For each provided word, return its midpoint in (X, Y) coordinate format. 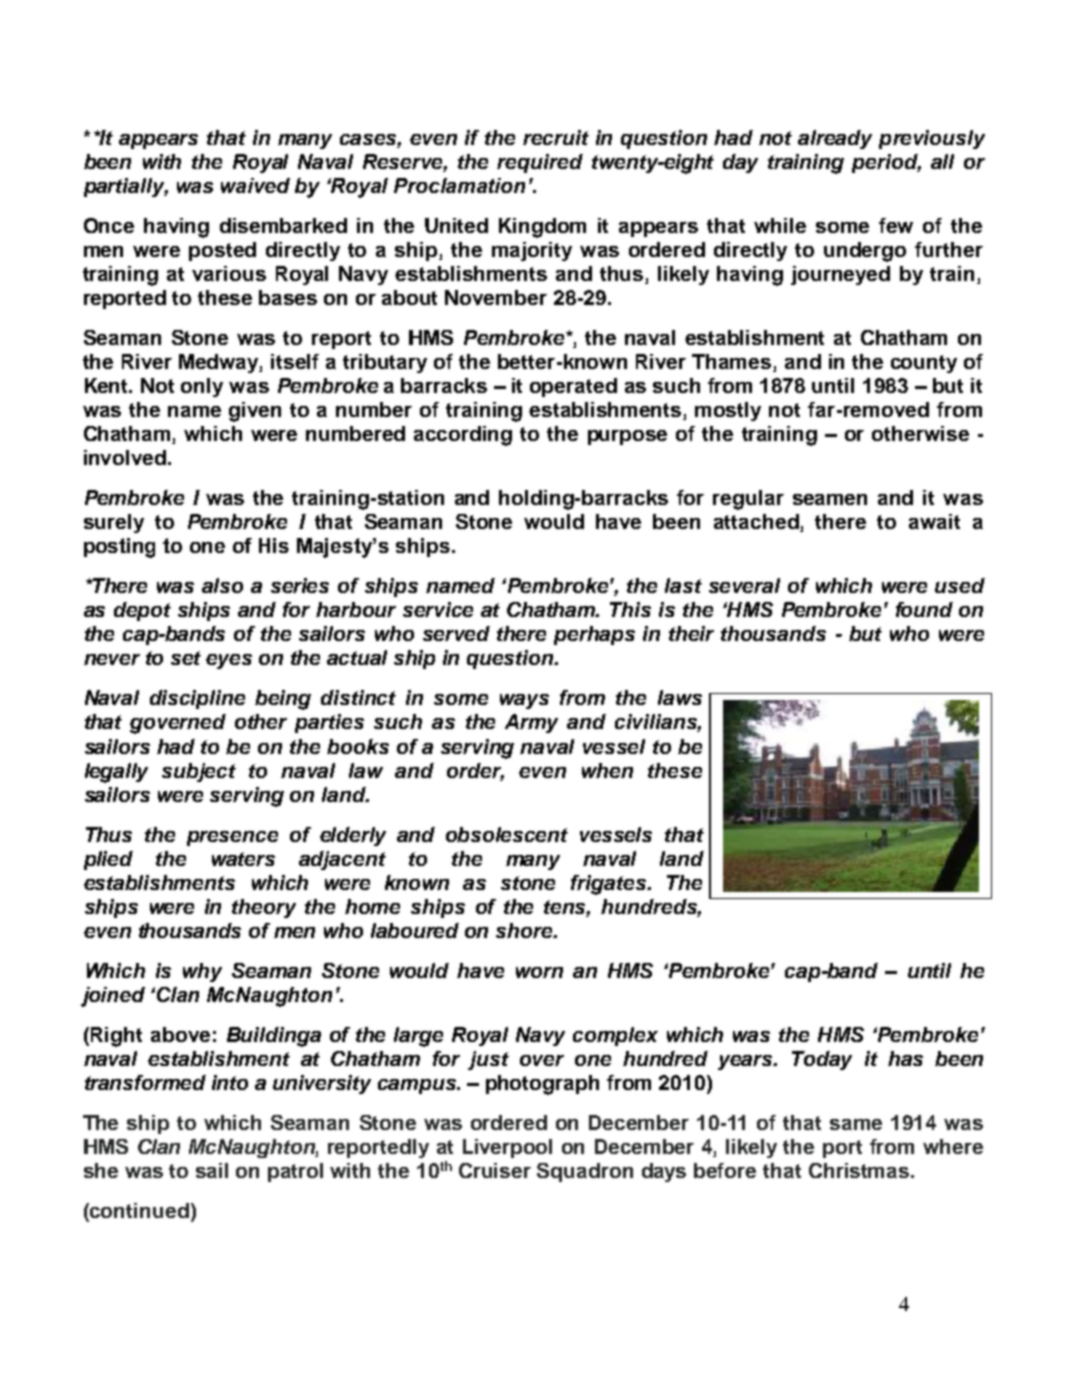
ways (524, 701)
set (186, 658)
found (924, 609)
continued (138, 1212)
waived (255, 185)
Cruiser (495, 1170)
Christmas (860, 1170)
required (540, 163)
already (835, 139)
